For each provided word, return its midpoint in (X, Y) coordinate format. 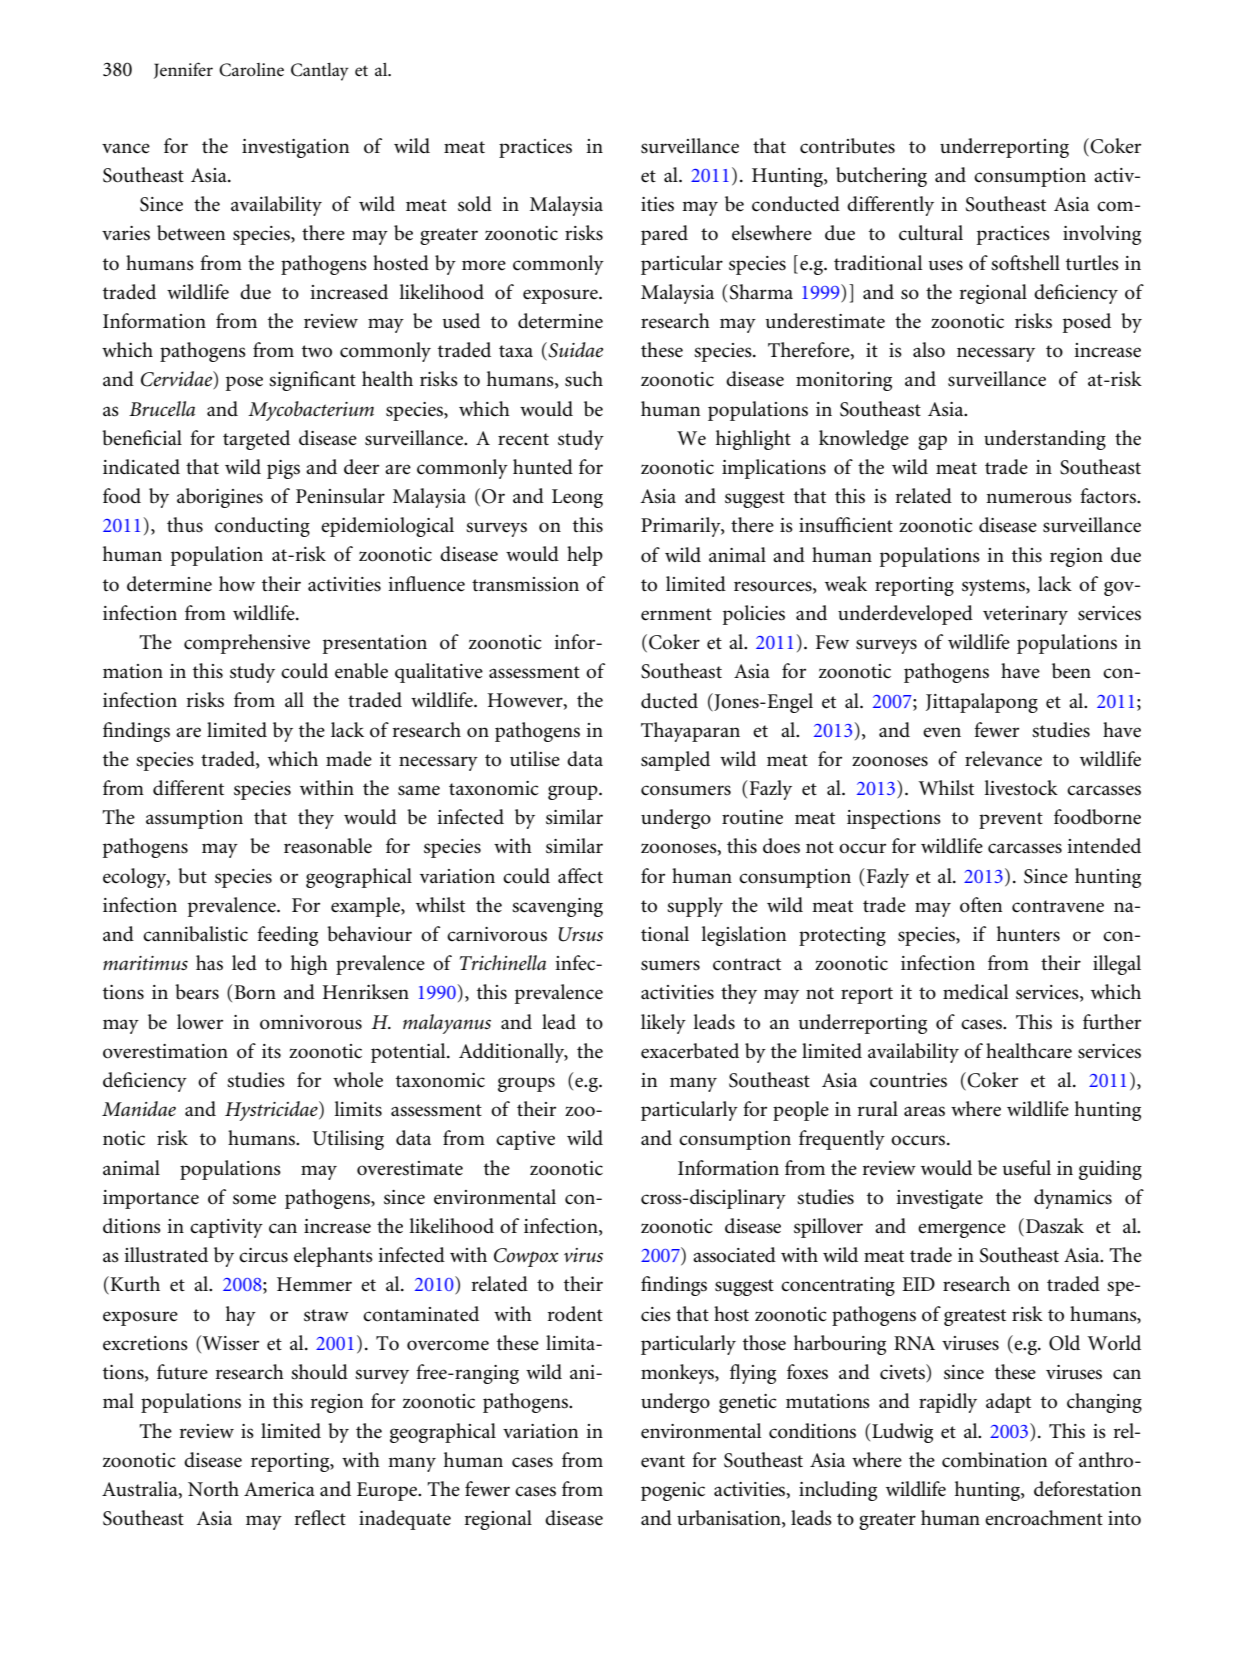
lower (200, 1022)
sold (475, 204)
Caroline (251, 70)
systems (994, 587)
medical (976, 992)
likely (663, 1024)
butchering (881, 177)
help (585, 556)
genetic (748, 1403)
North (213, 1489)
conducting (262, 527)
